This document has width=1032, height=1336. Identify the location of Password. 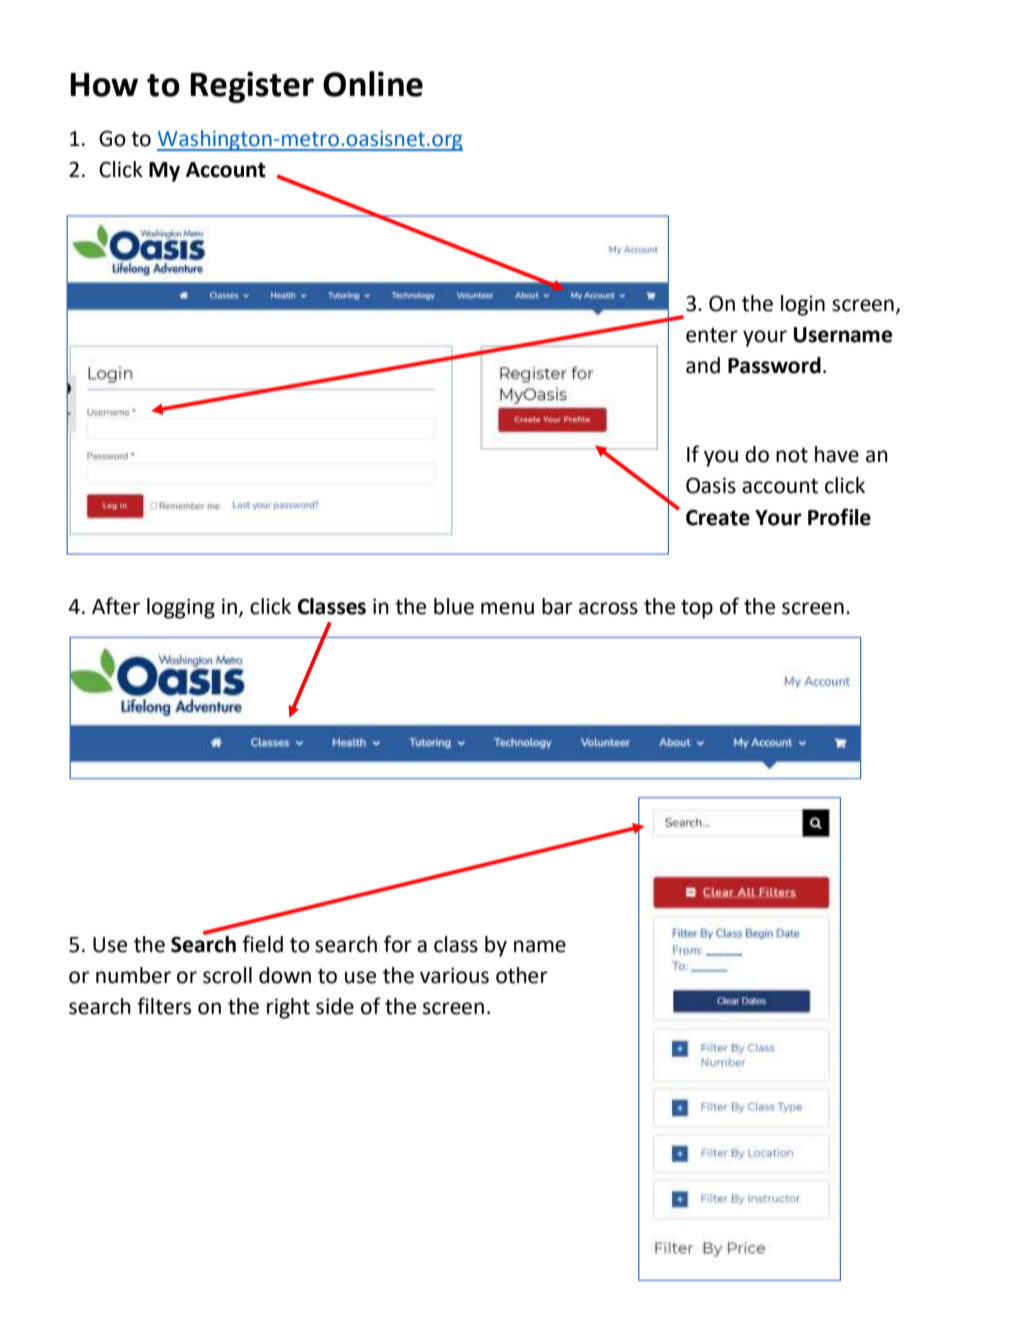
(774, 365).
